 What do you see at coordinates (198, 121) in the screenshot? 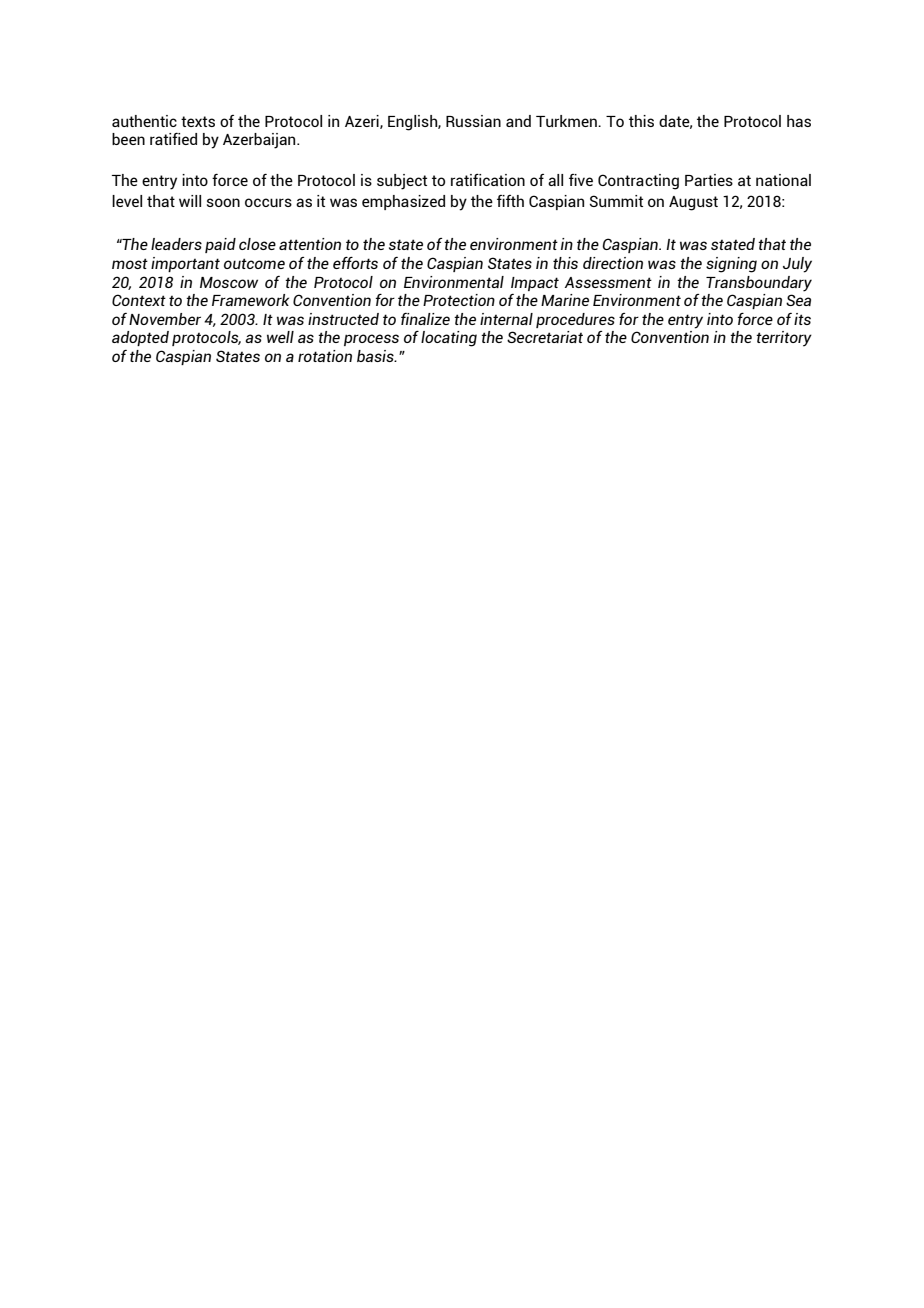
I see `texts` at bounding box center [198, 121].
